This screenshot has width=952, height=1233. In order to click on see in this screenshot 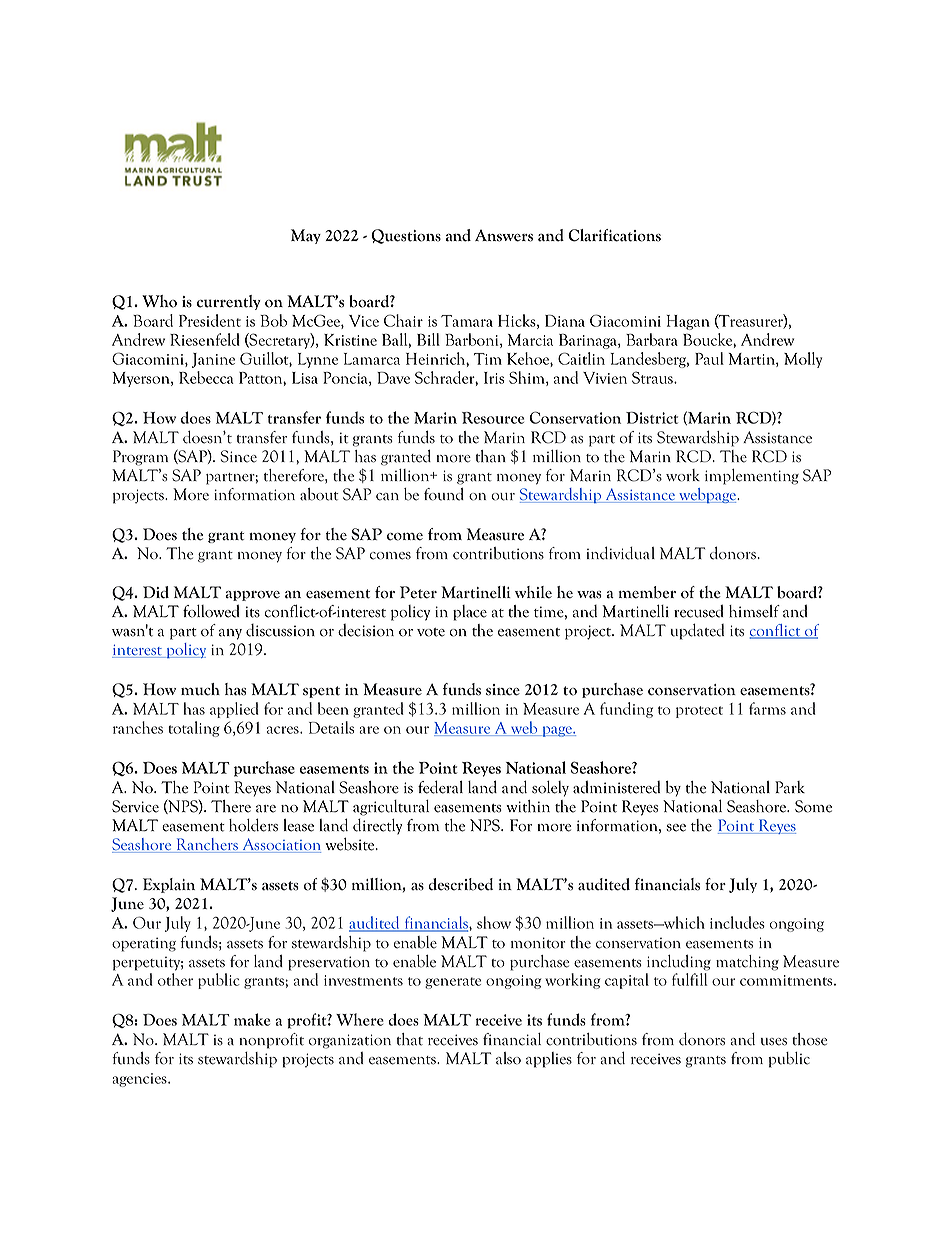, I will do `click(676, 828)`.
